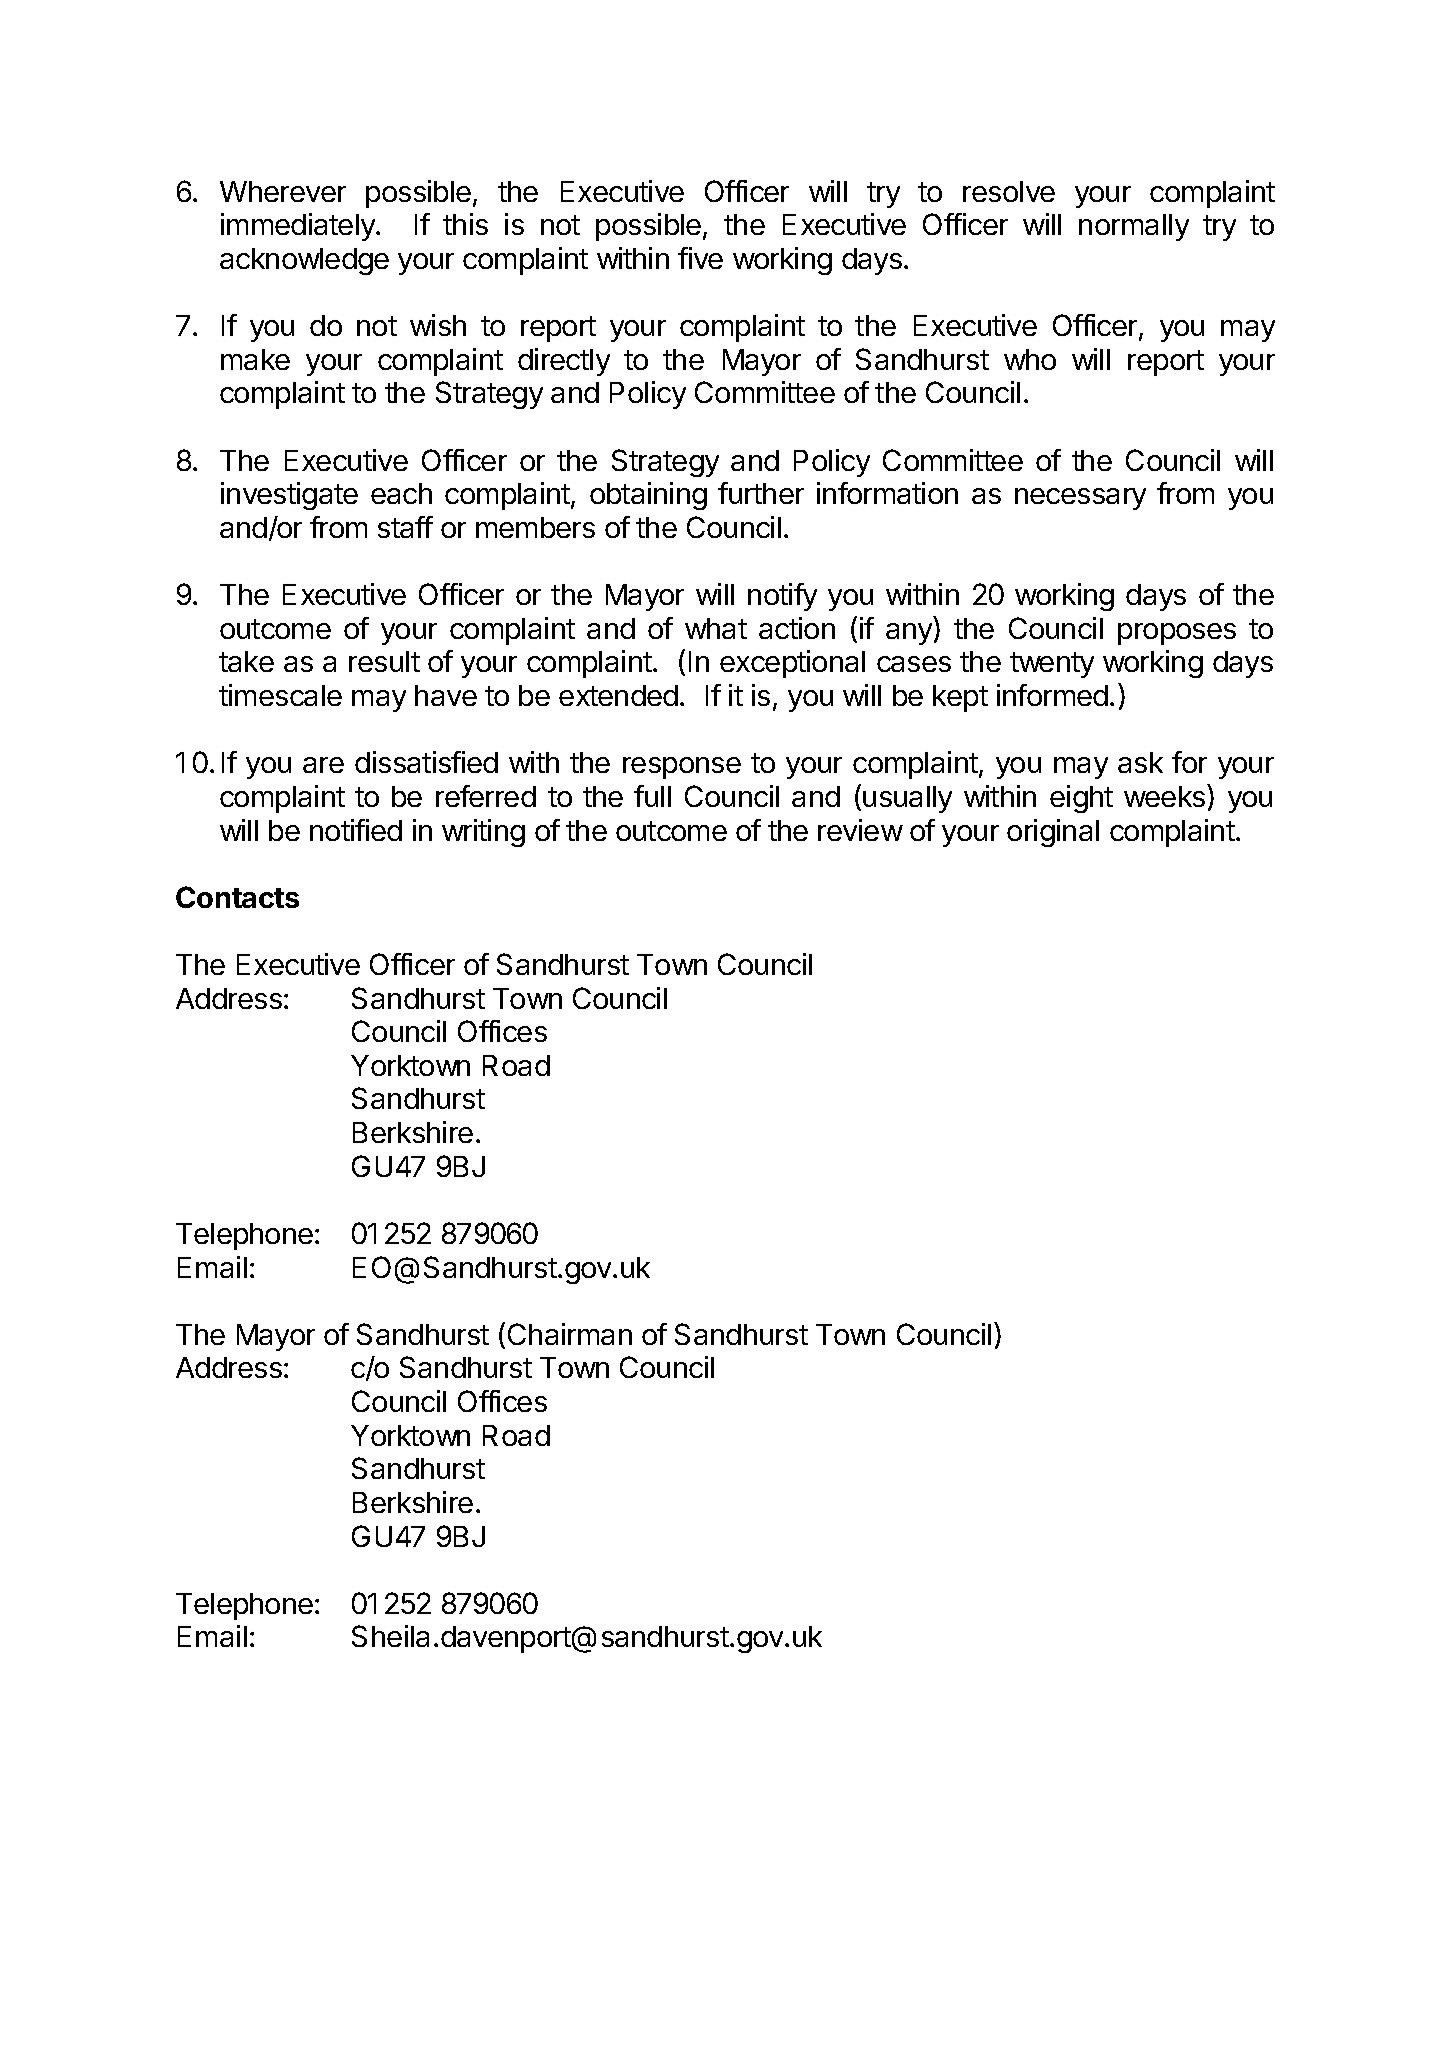 This image has height=2051, width=1450. What do you see at coordinates (1053, 833) in the image?
I see `original` at bounding box center [1053, 833].
